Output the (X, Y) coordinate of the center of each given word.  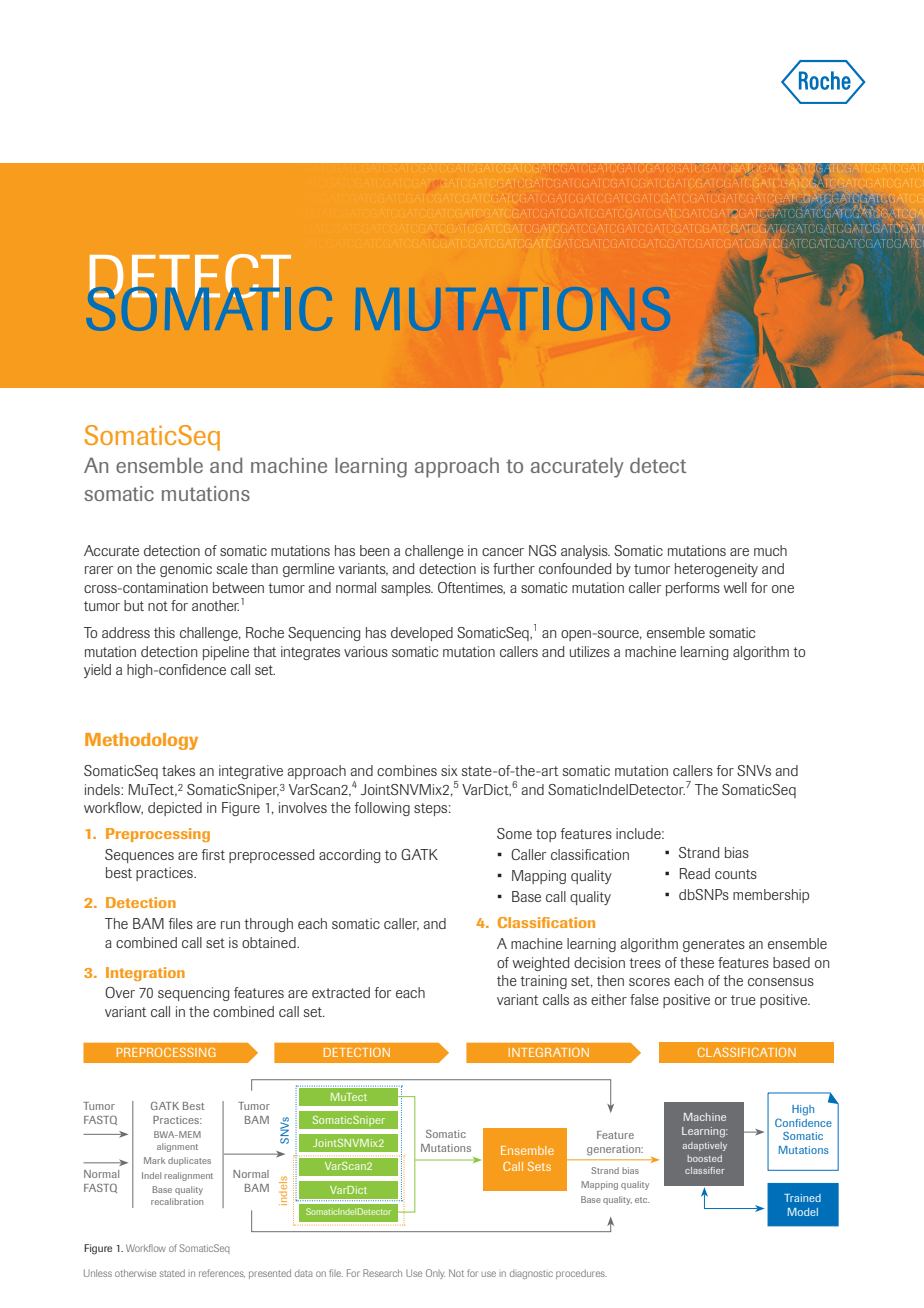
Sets (539, 1166)
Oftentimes (471, 588)
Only (435, 1274)
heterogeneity (716, 570)
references (222, 1273)
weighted (541, 964)
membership (771, 896)
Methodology (141, 741)
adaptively (705, 1146)
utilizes (590, 651)
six (449, 770)
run (230, 925)
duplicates (189, 1161)
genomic (186, 570)
